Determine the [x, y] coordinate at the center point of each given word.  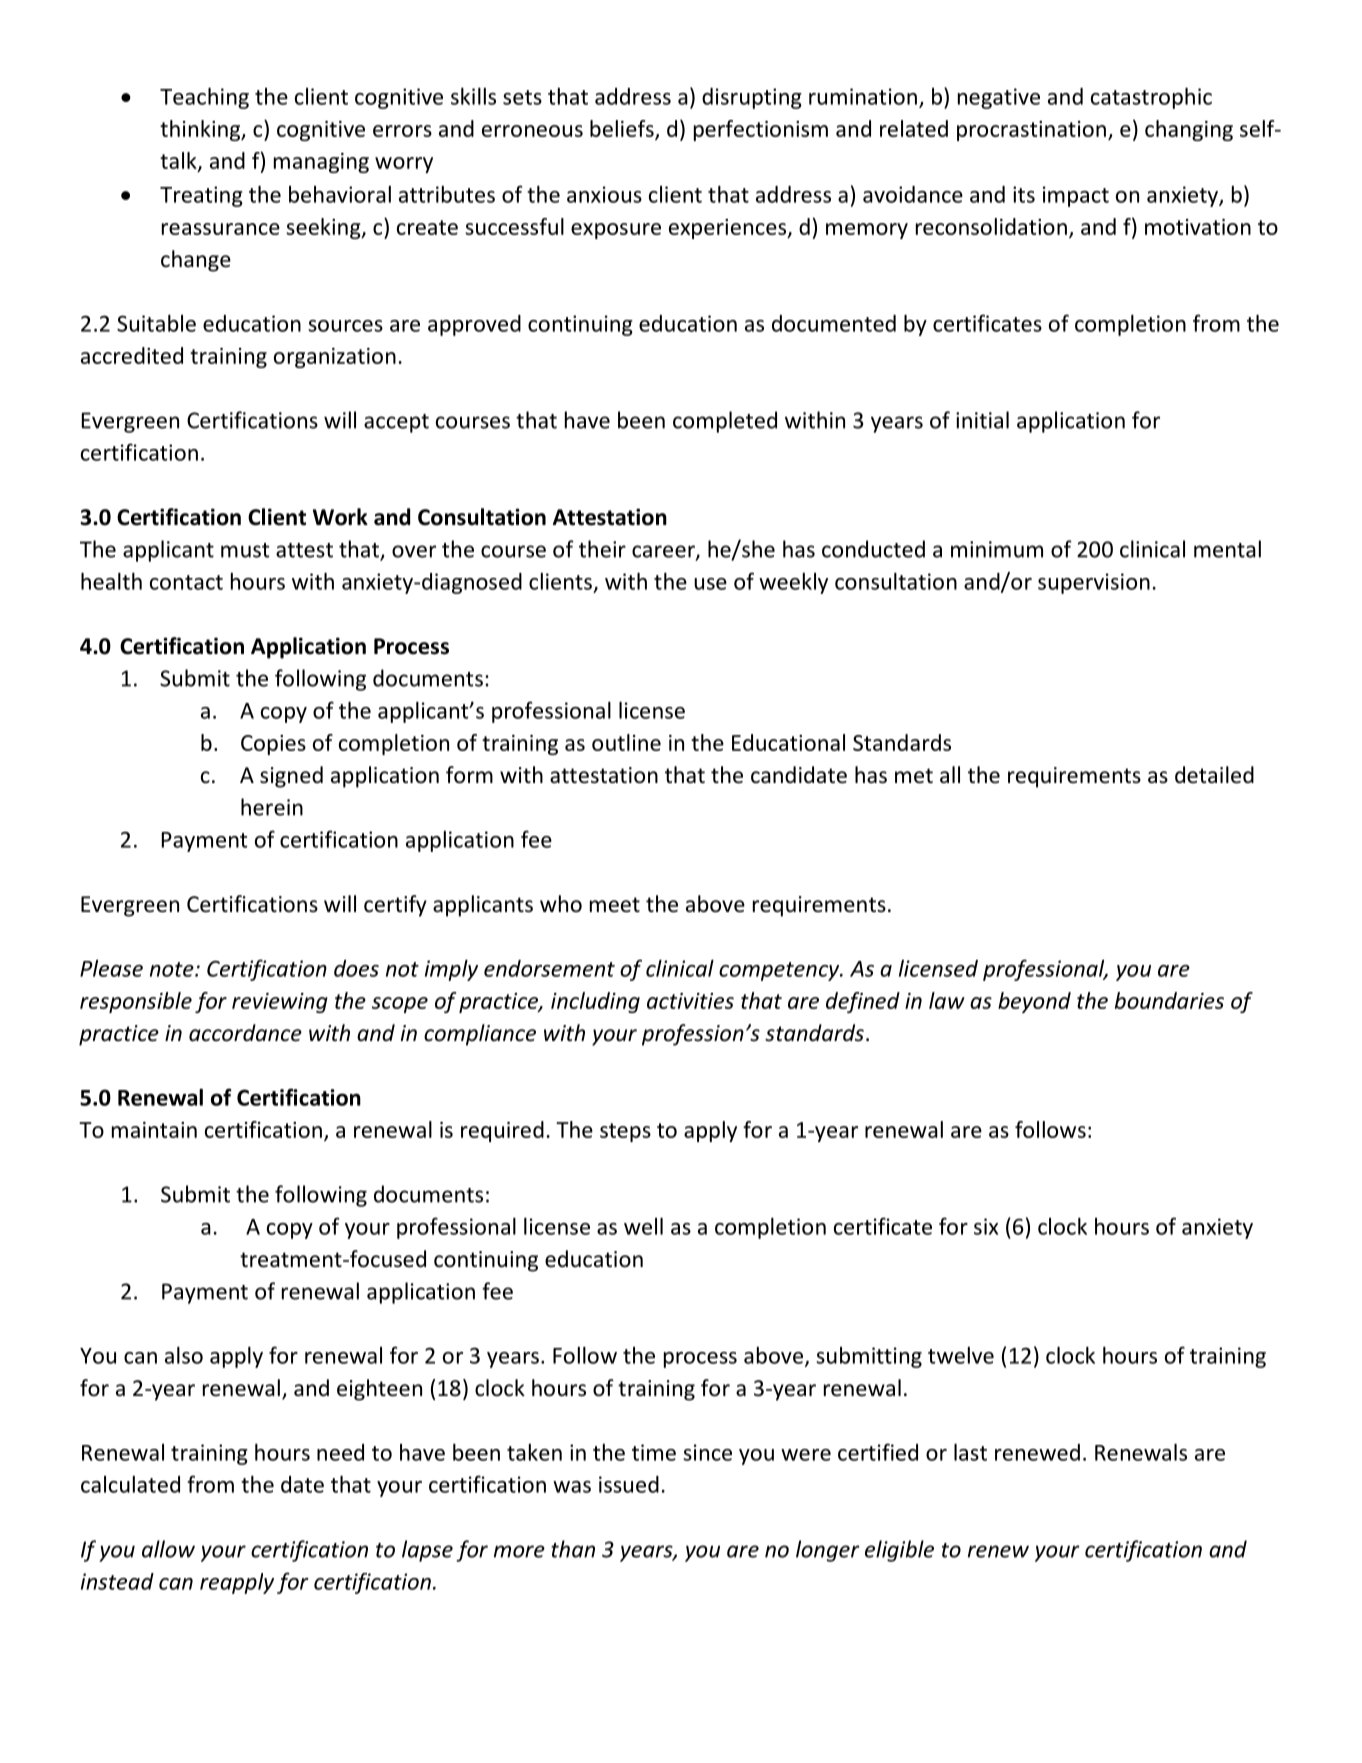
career [664, 552]
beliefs [623, 129]
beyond [1034, 1002]
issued [629, 1484]
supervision [1094, 583]
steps [625, 1132]
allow [168, 1549]
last [970, 1452]
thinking [201, 130]
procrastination [1031, 131]
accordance [245, 1033]
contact [186, 582]
